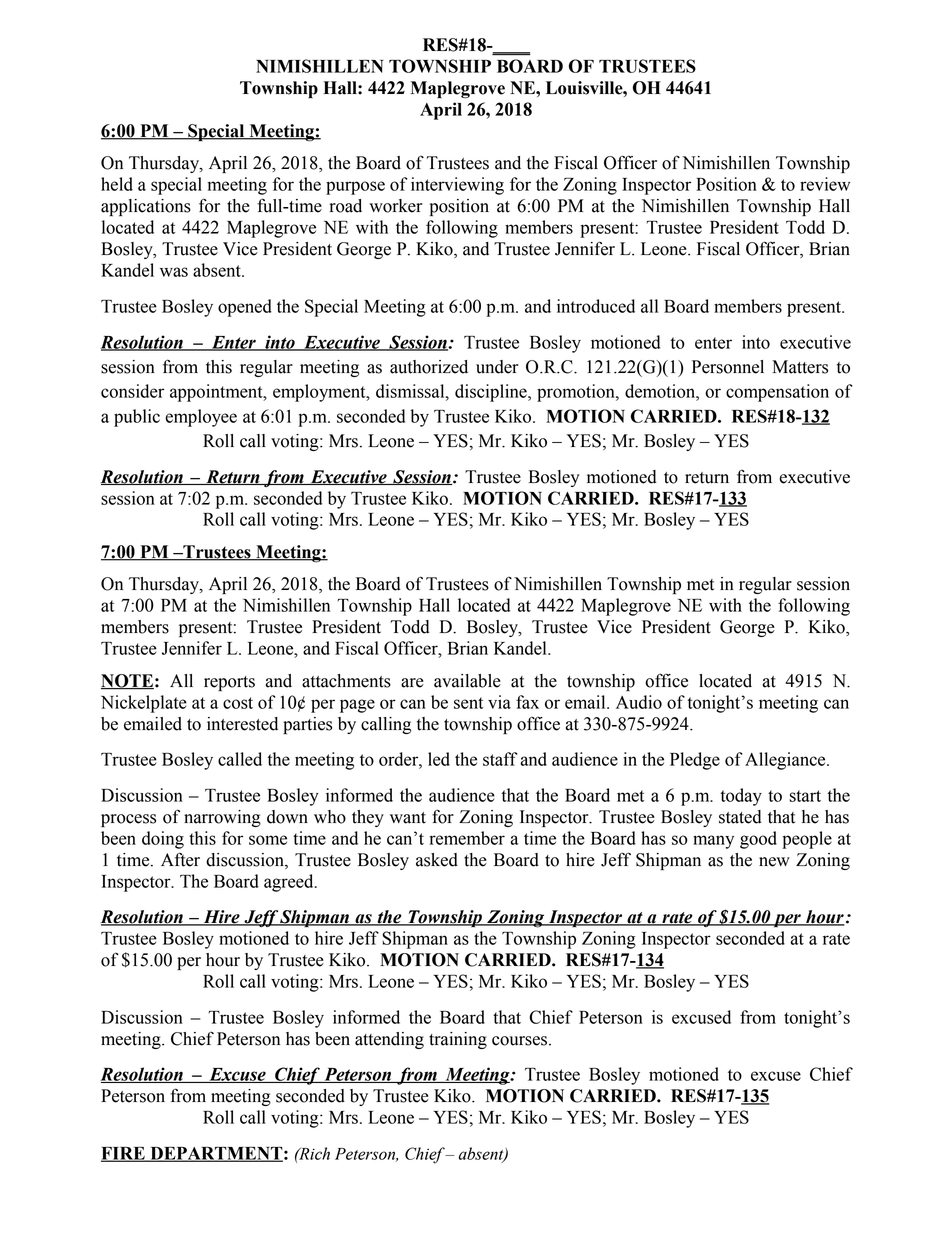  I want to click on narrowing, so click(222, 818).
